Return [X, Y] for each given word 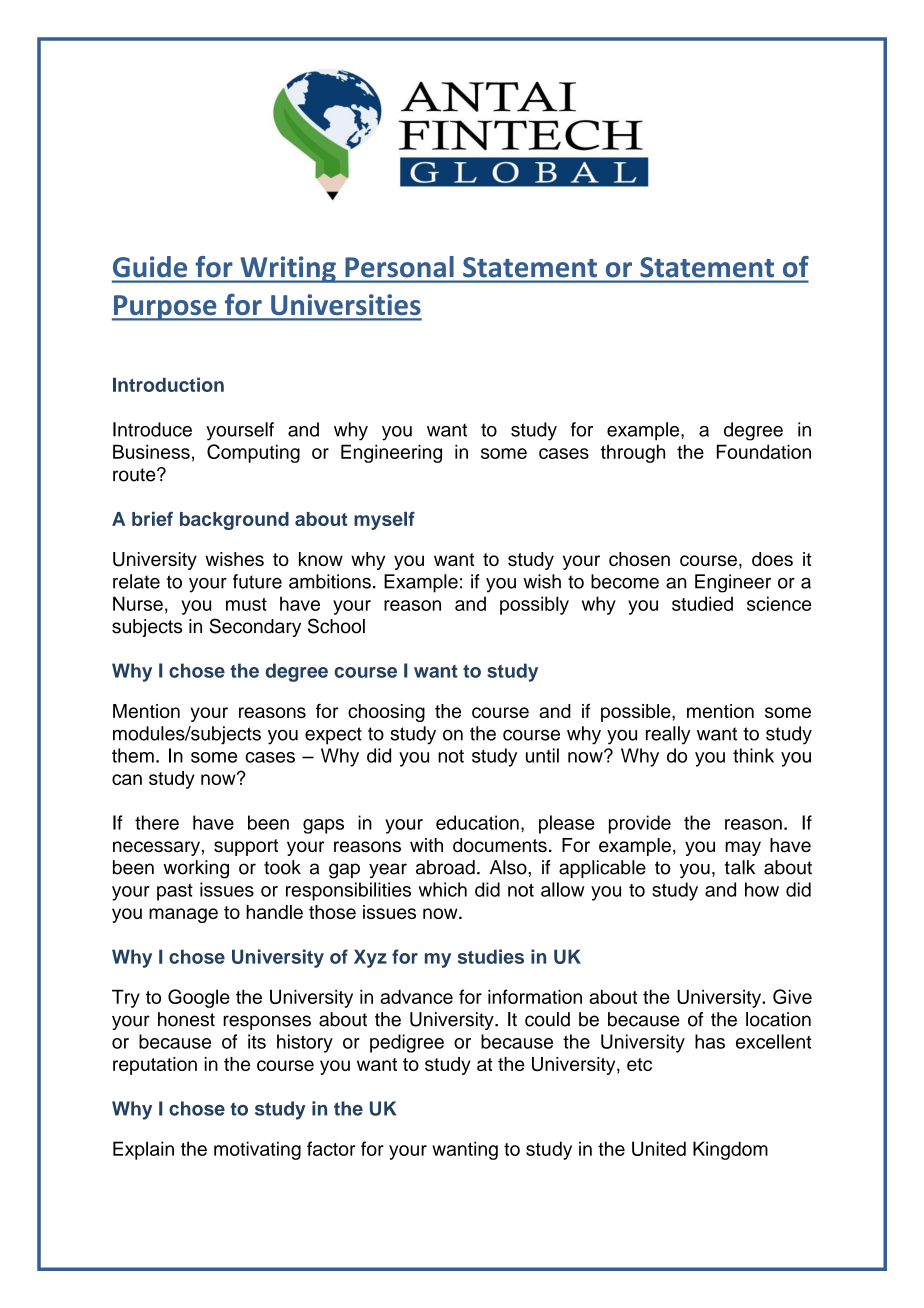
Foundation [764, 451]
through [633, 453]
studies [491, 956]
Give [792, 996]
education [477, 822]
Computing [253, 453]
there [157, 822]
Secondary [255, 627]
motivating [257, 1150]
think [753, 755]
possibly [534, 605]
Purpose [165, 308]
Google [199, 998]
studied [702, 603]
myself [384, 521]
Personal [399, 266]
